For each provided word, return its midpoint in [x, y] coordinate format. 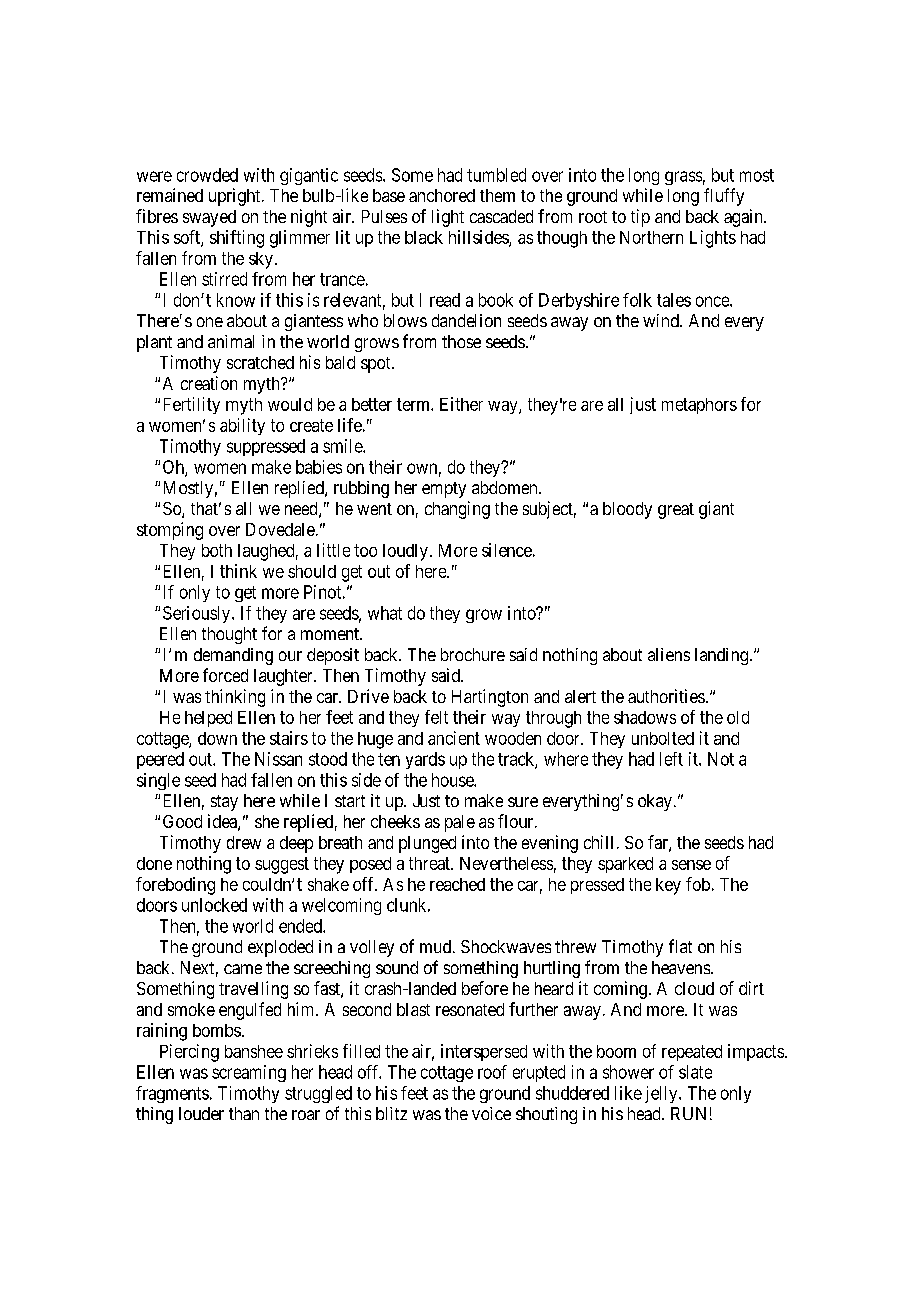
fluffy [724, 197]
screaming [249, 1073]
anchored [442, 195]
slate [695, 1072]
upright [236, 197]
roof [492, 1072]
